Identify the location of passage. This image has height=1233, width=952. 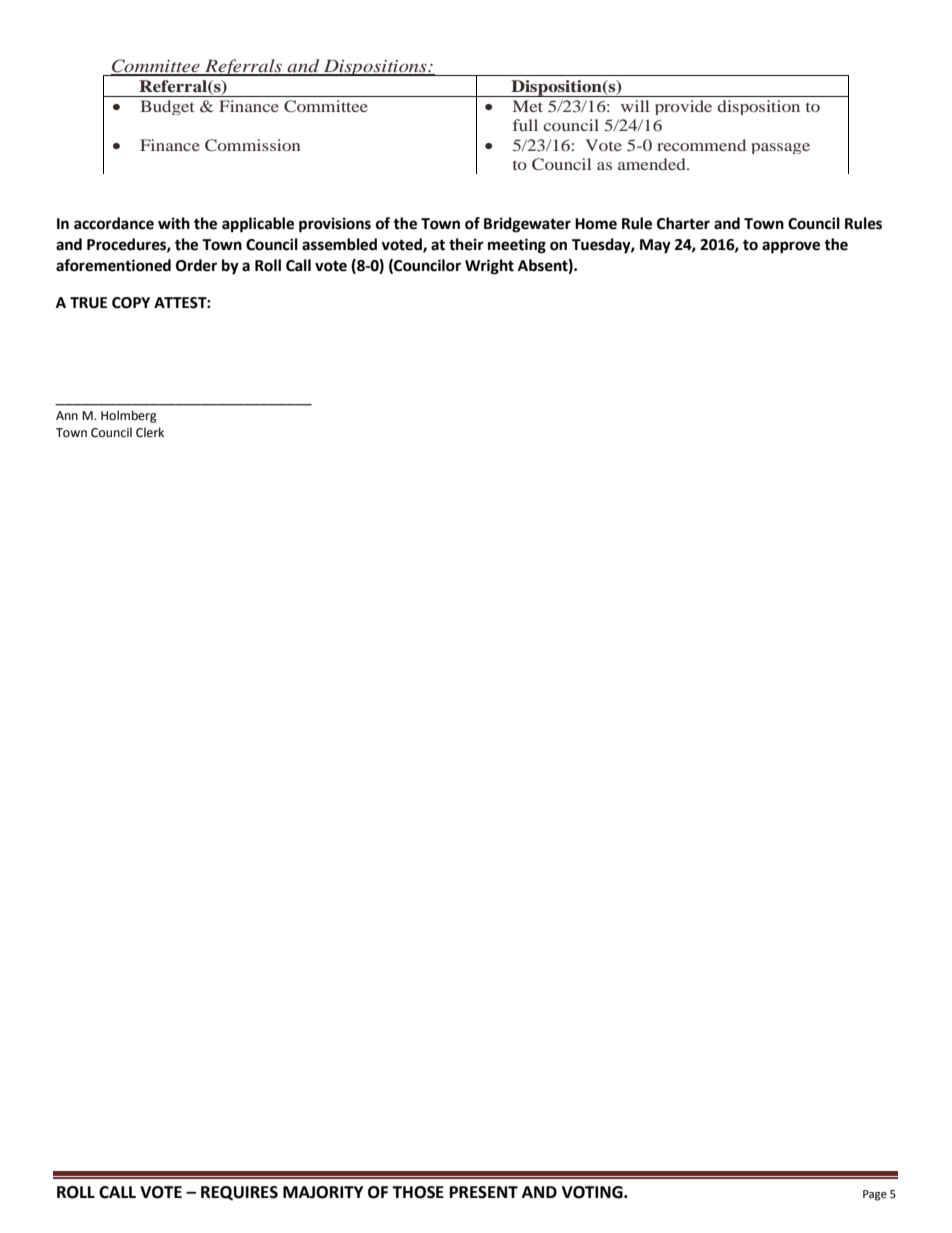
(780, 148).
